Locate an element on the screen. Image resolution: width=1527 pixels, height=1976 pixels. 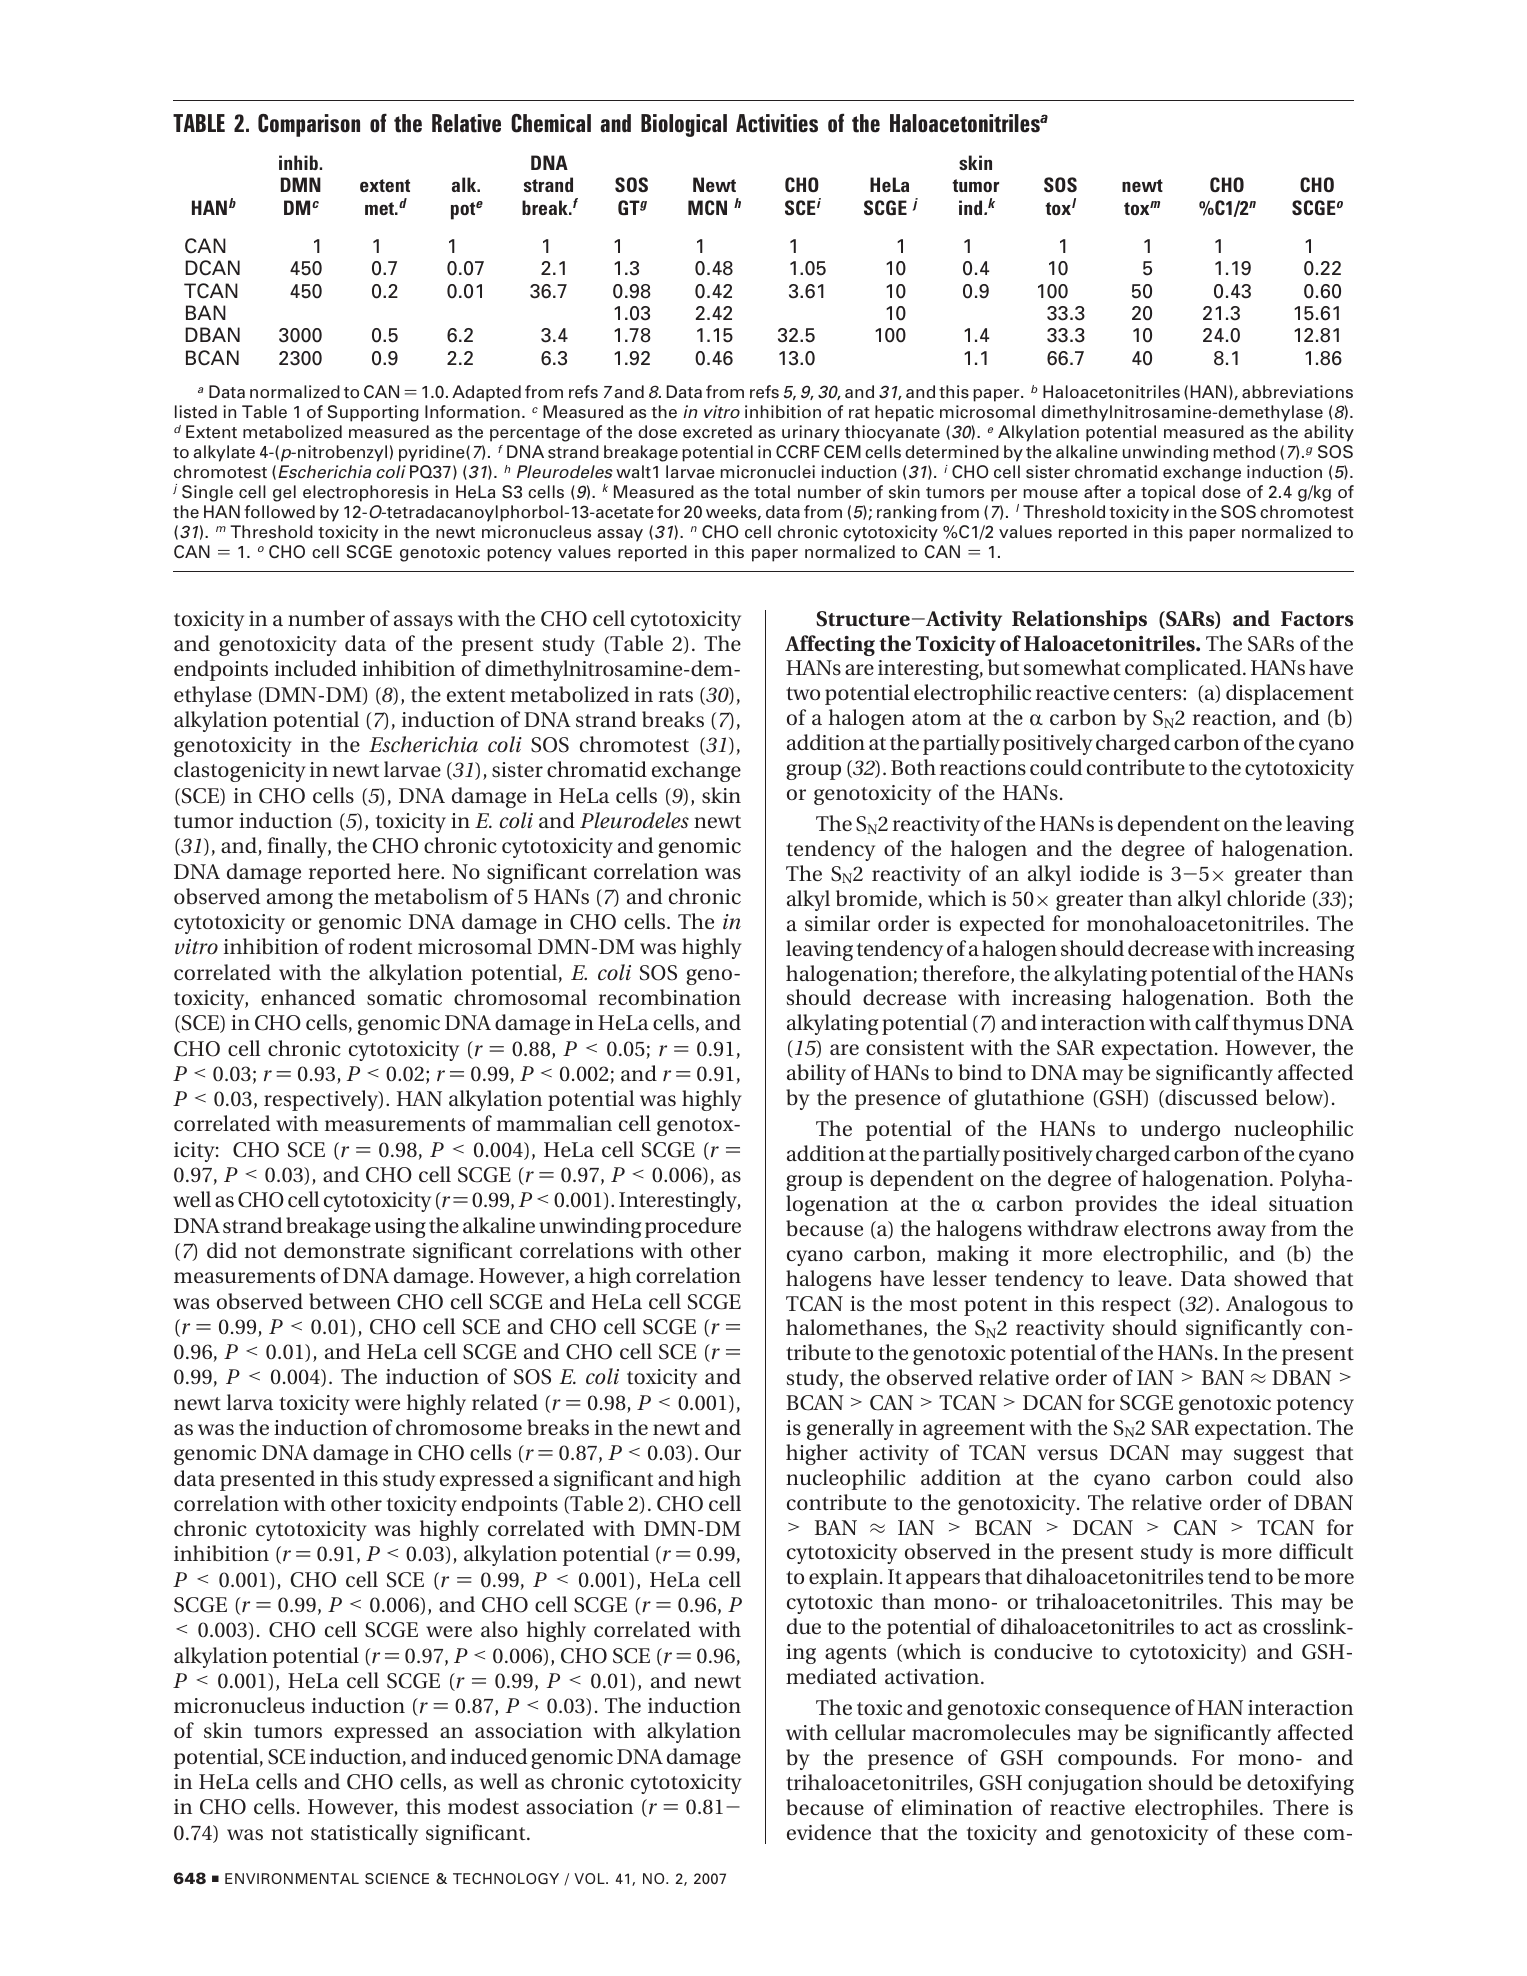
statistically is located at coordinates (364, 1834).
